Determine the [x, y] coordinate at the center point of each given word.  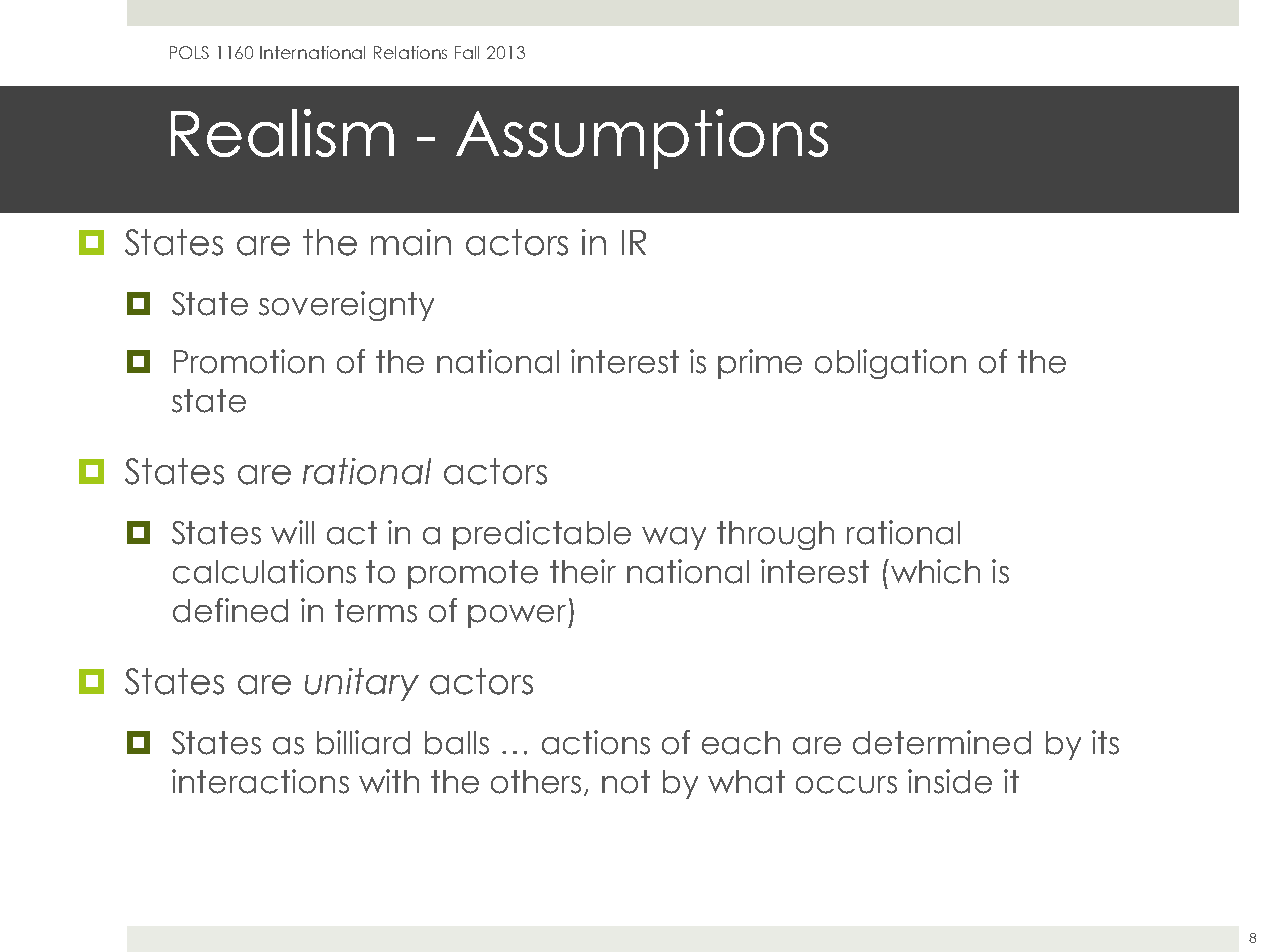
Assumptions [642, 139]
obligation [890, 364]
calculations [264, 571]
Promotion [249, 361]
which [934, 571]
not [626, 782]
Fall [467, 52]
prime [760, 364]
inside [950, 781]
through [775, 535]
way [674, 538]
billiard [363, 742]
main [411, 242]
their [583, 571]
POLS [189, 52]
